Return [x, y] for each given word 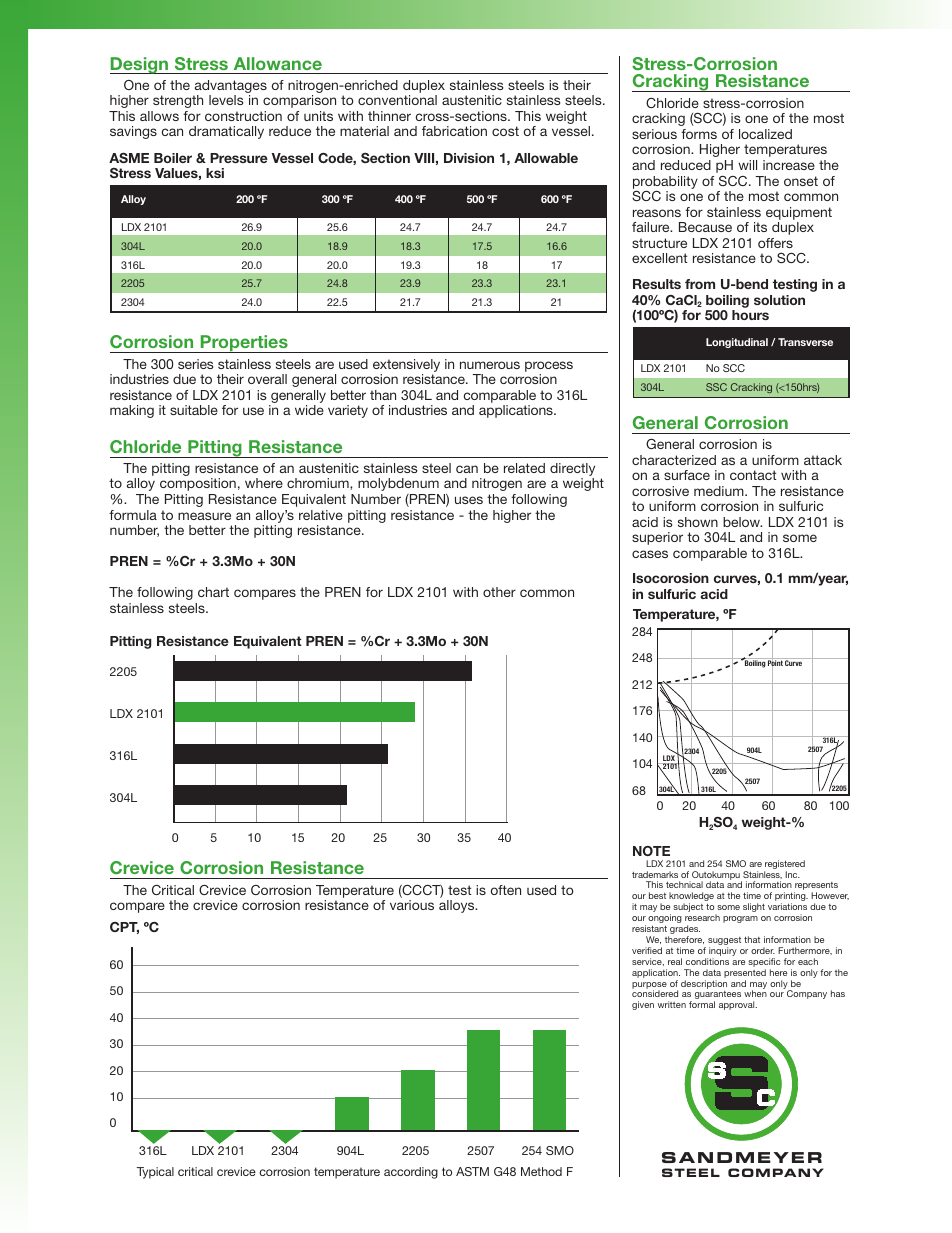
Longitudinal [737, 343]
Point [775, 663]
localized [765, 134]
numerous [490, 365]
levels [226, 100]
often [506, 890]
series [196, 364]
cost [505, 131]
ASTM [472, 1171]
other [499, 592]
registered [784, 866]
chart [213, 592]
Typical [155, 1173]
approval [738, 1005]
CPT [124, 928]
